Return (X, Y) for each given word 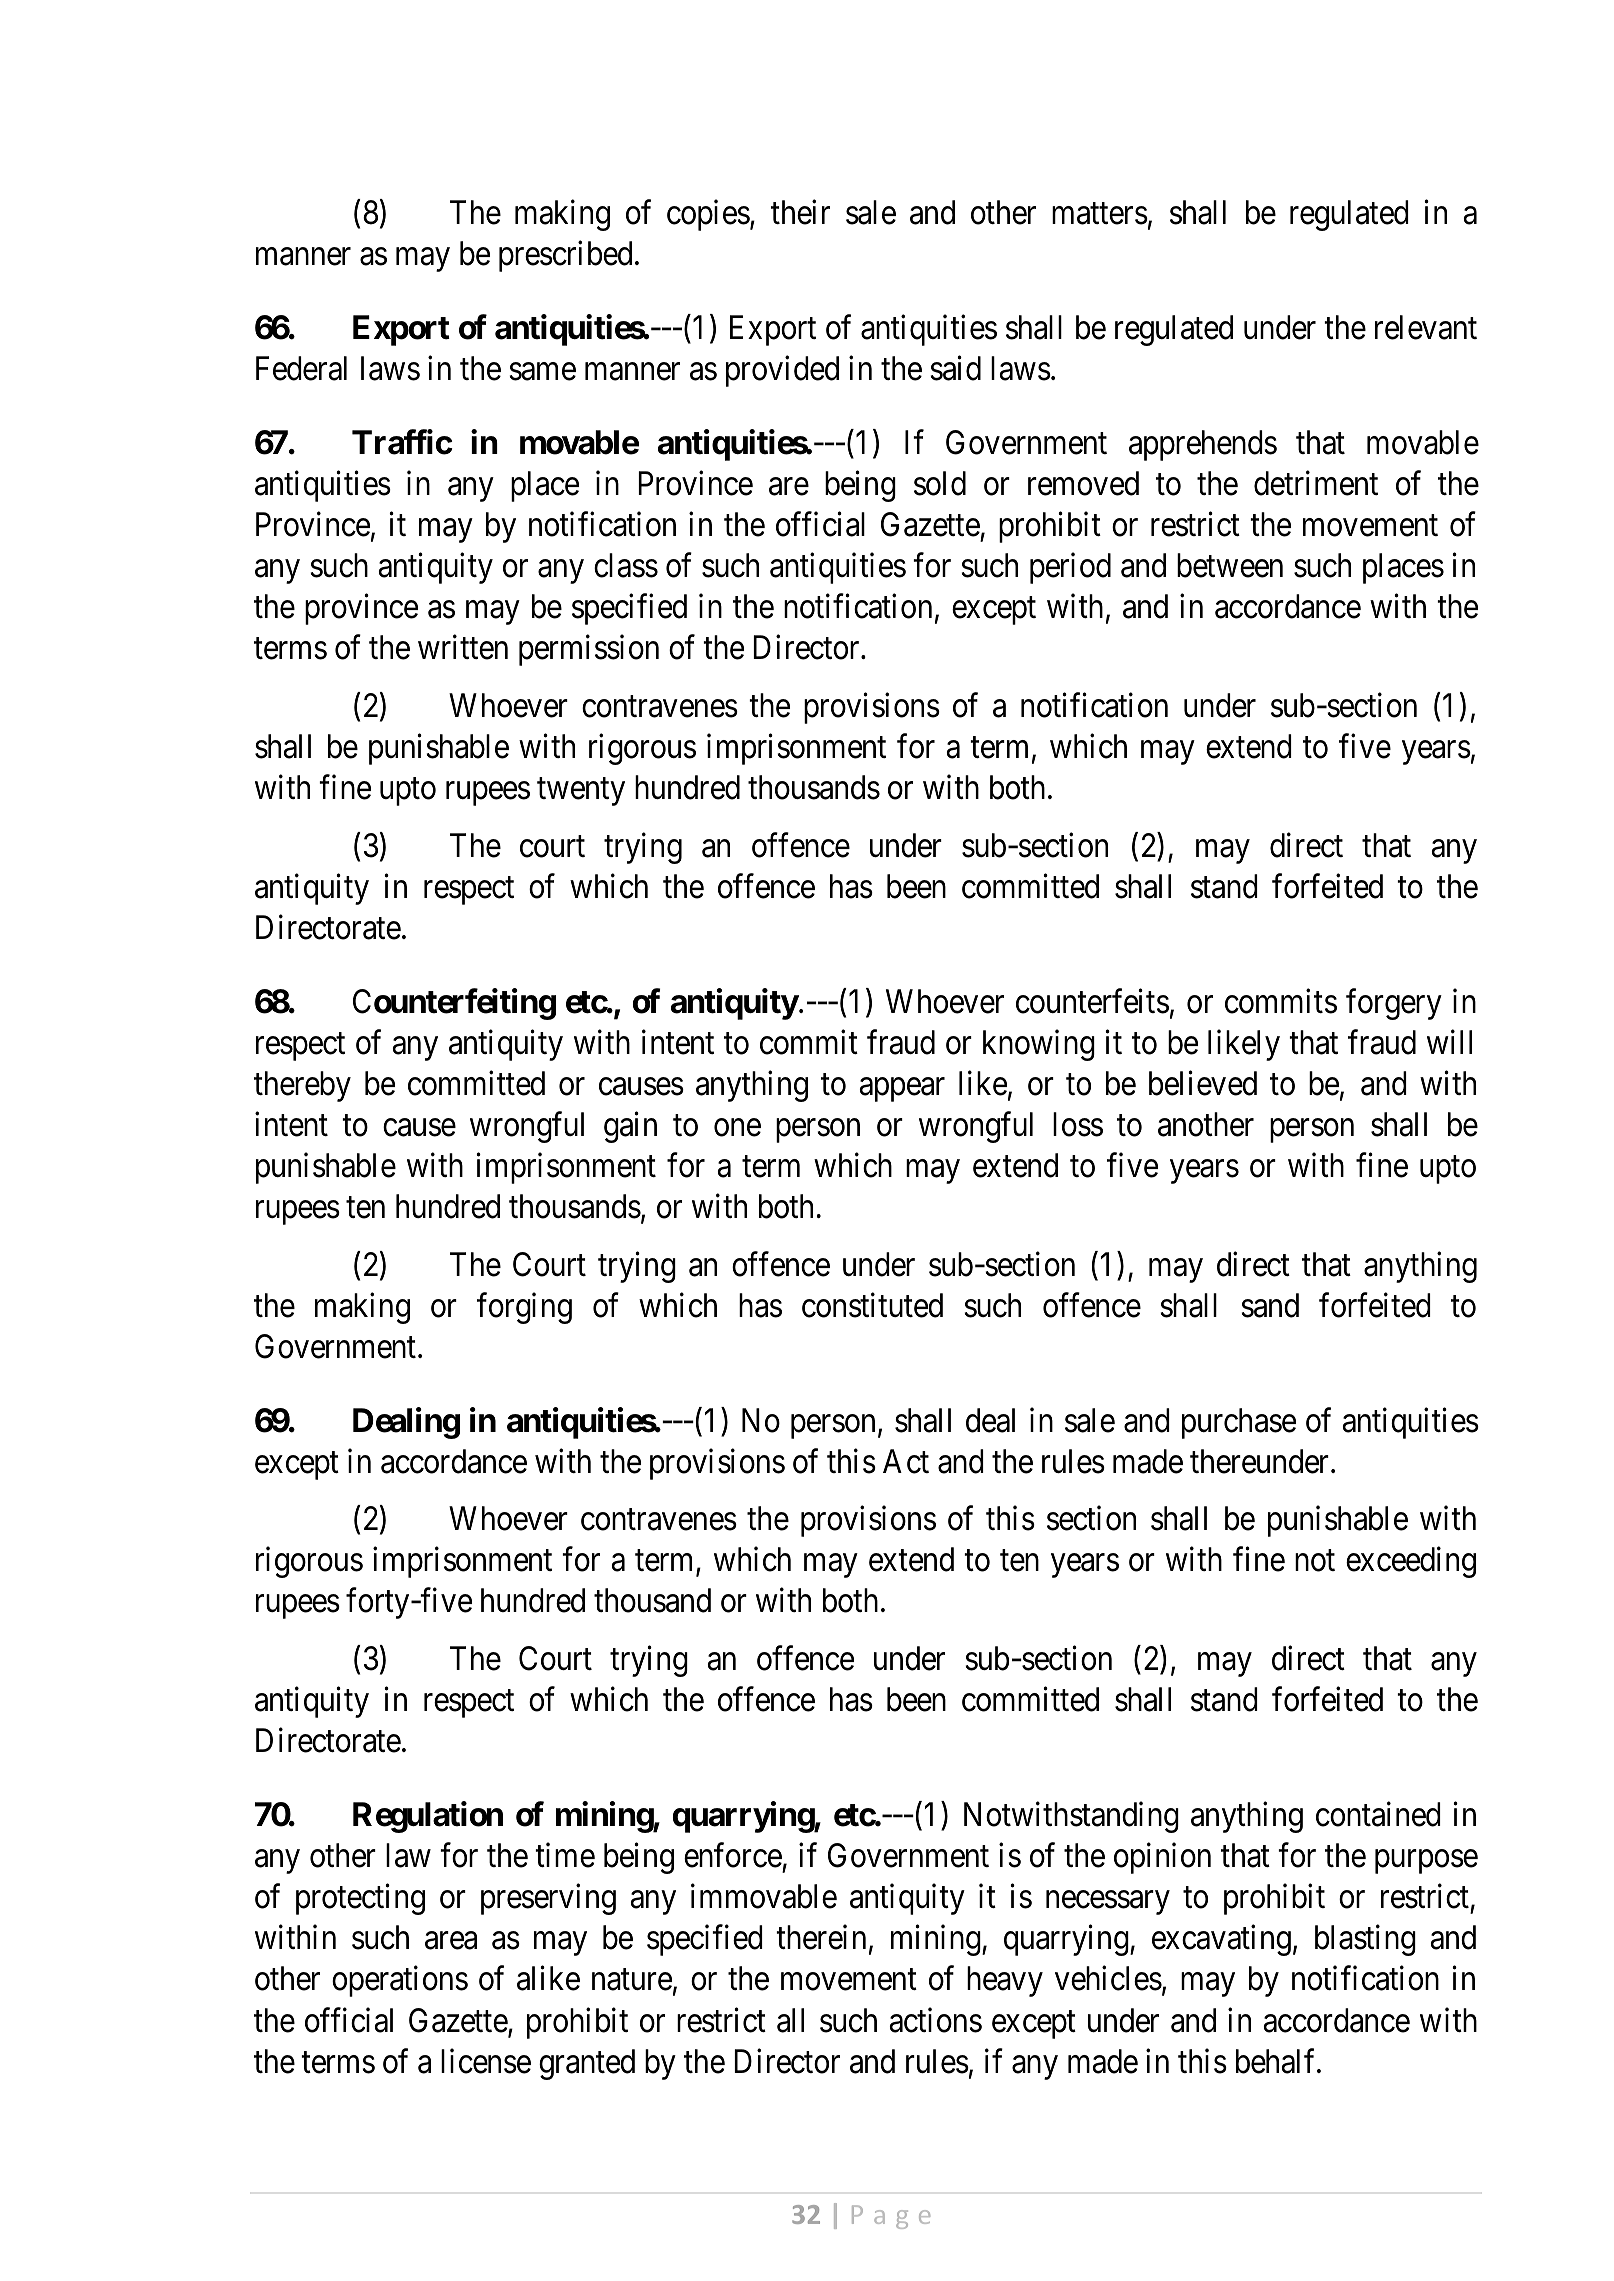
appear (902, 1090)
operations (400, 1981)
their (800, 212)
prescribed (565, 256)
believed (1203, 1083)
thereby (302, 1086)
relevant (1426, 327)
